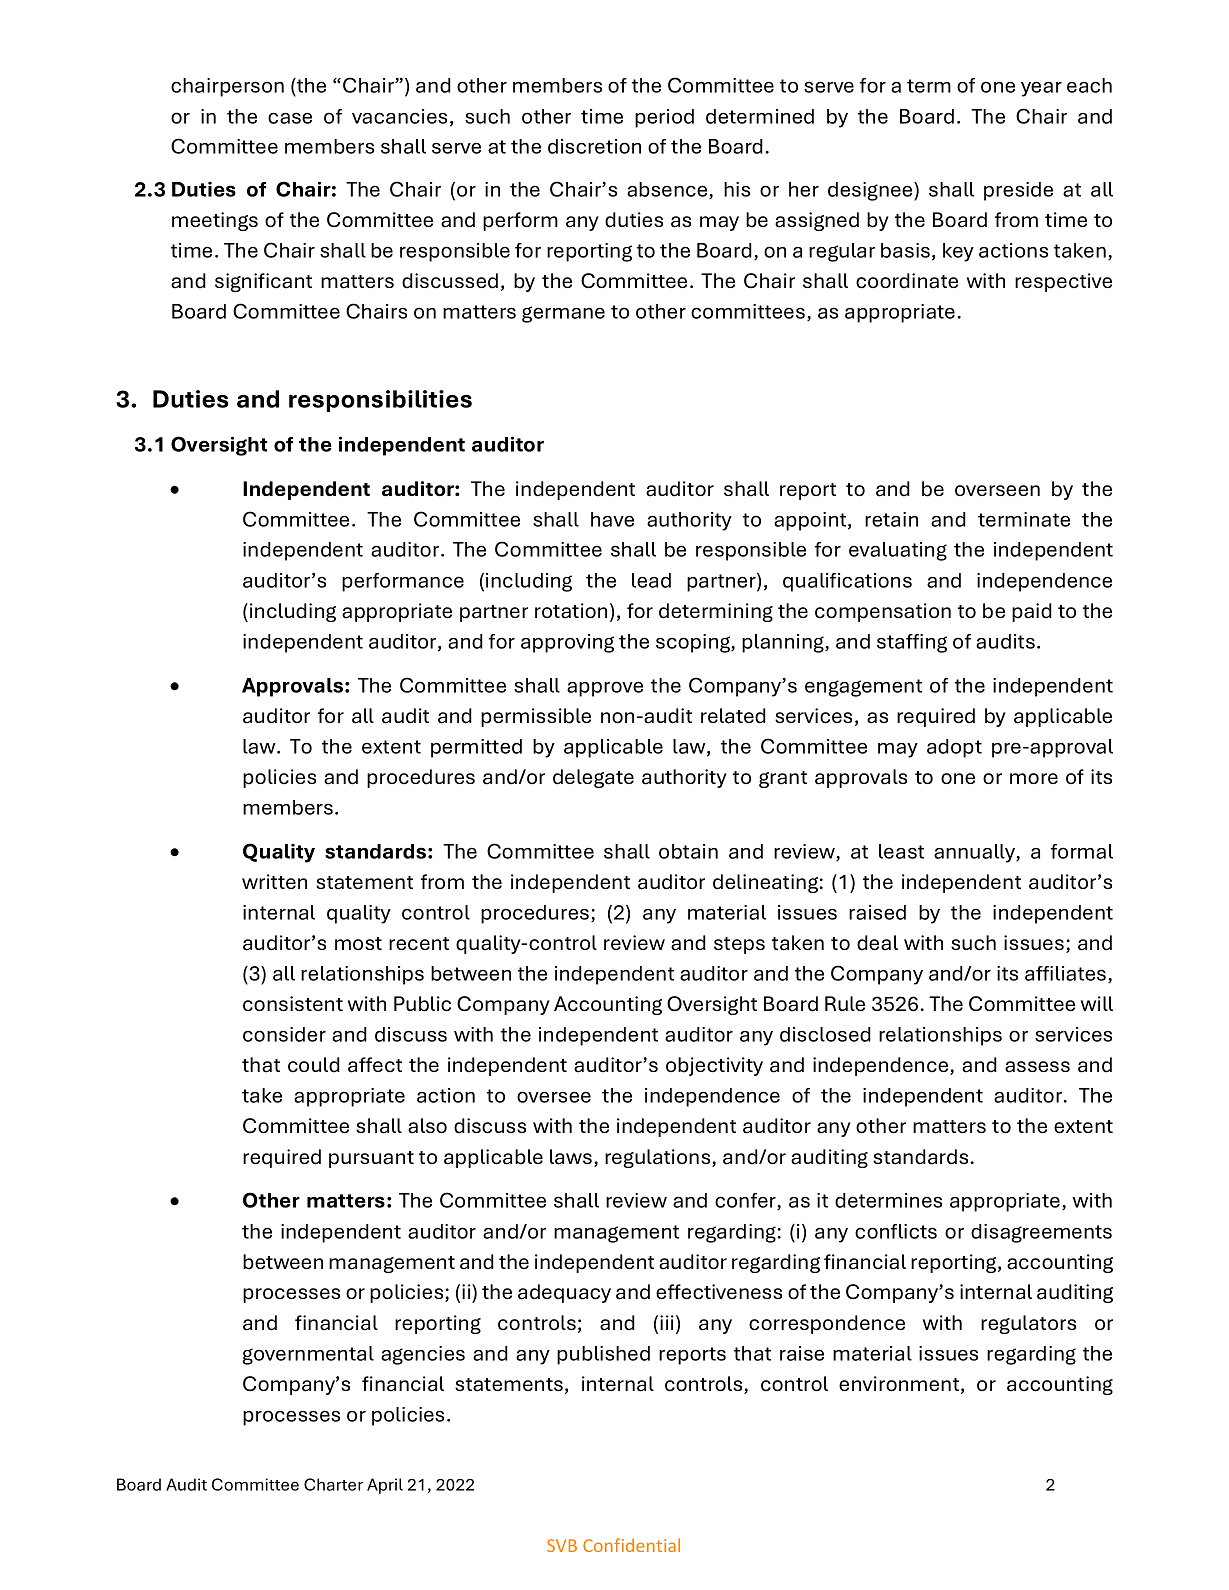  What do you see at coordinates (664, 118) in the document?
I see `period` at bounding box center [664, 118].
